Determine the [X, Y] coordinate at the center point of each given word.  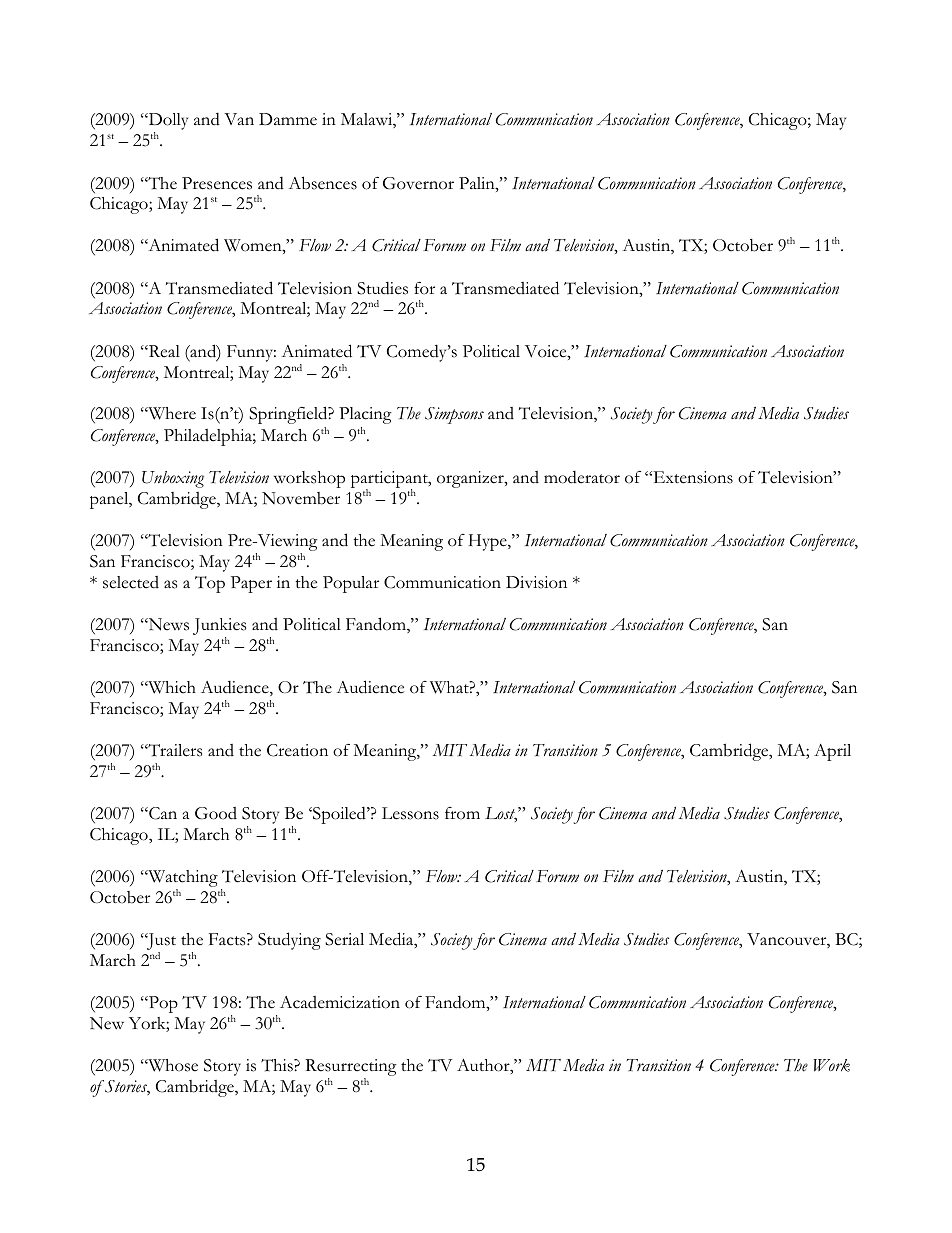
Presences [217, 183]
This [278, 1065]
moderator [582, 477]
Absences [322, 183]
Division [536, 582]
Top [210, 584]
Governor [418, 183]
